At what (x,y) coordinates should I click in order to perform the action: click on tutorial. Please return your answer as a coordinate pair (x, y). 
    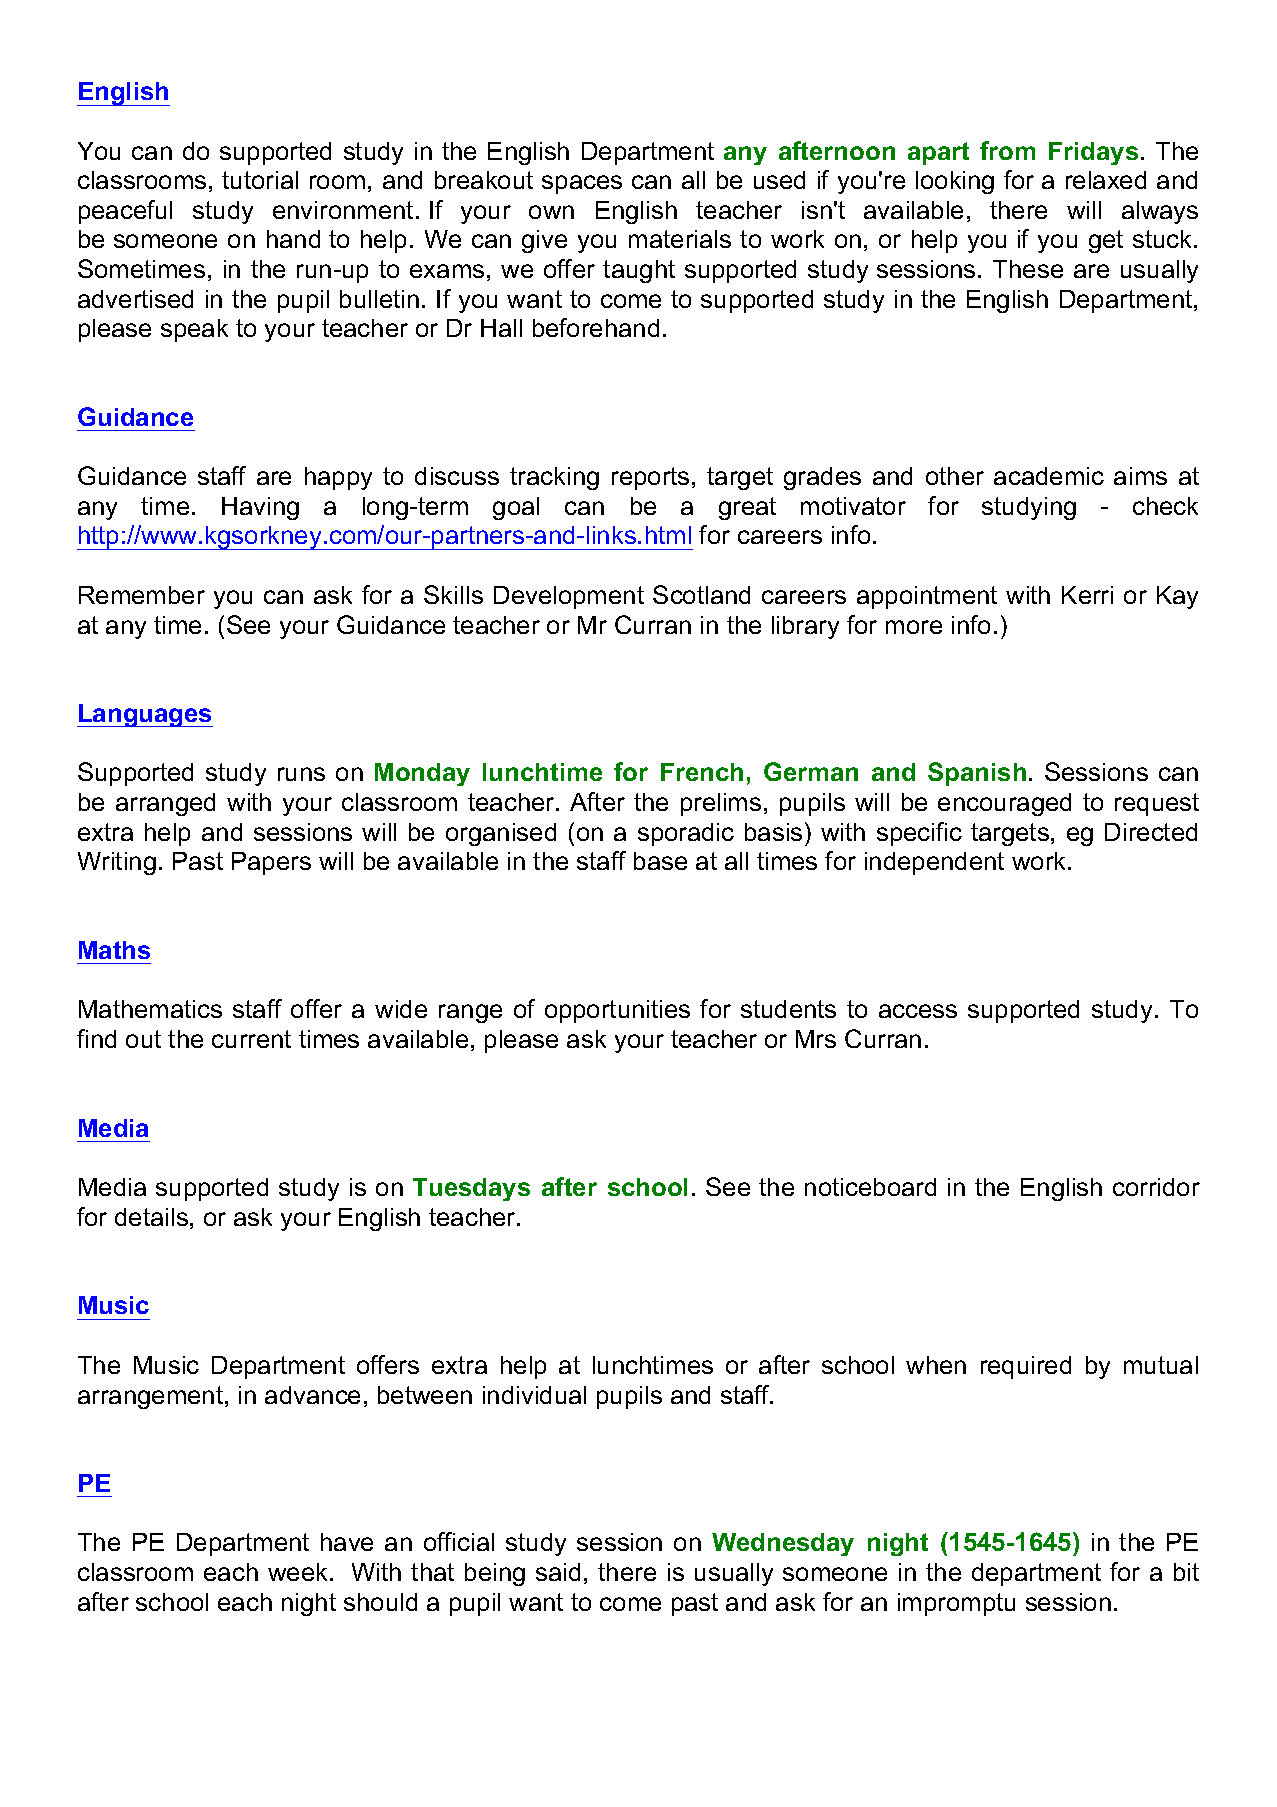
    Looking at the image, I should click on (260, 180).
